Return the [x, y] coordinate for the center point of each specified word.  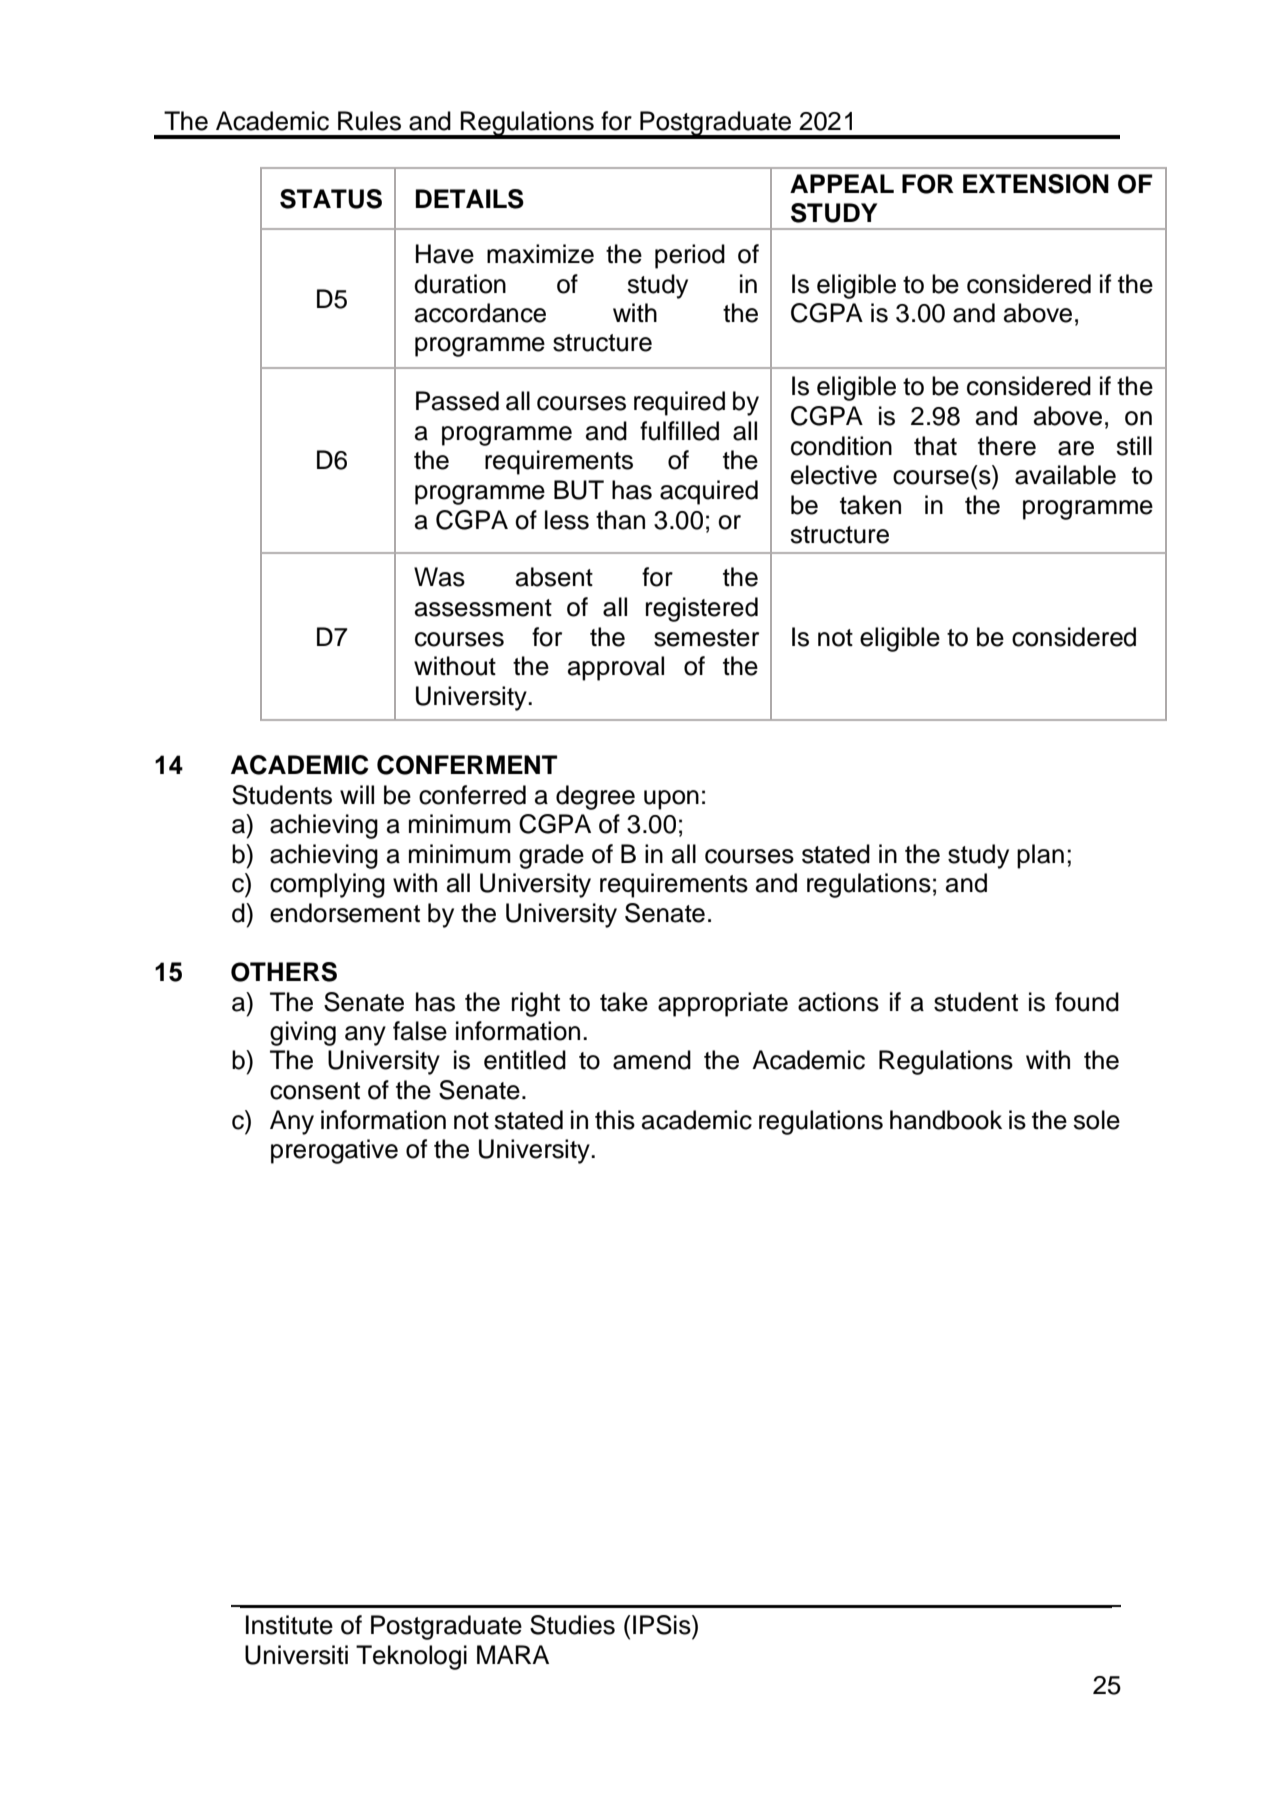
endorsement [345, 913]
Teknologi [411, 1657]
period [690, 256]
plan [1040, 856]
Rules [369, 121]
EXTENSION [1036, 184]
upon [671, 800]
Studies [572, 1625]
